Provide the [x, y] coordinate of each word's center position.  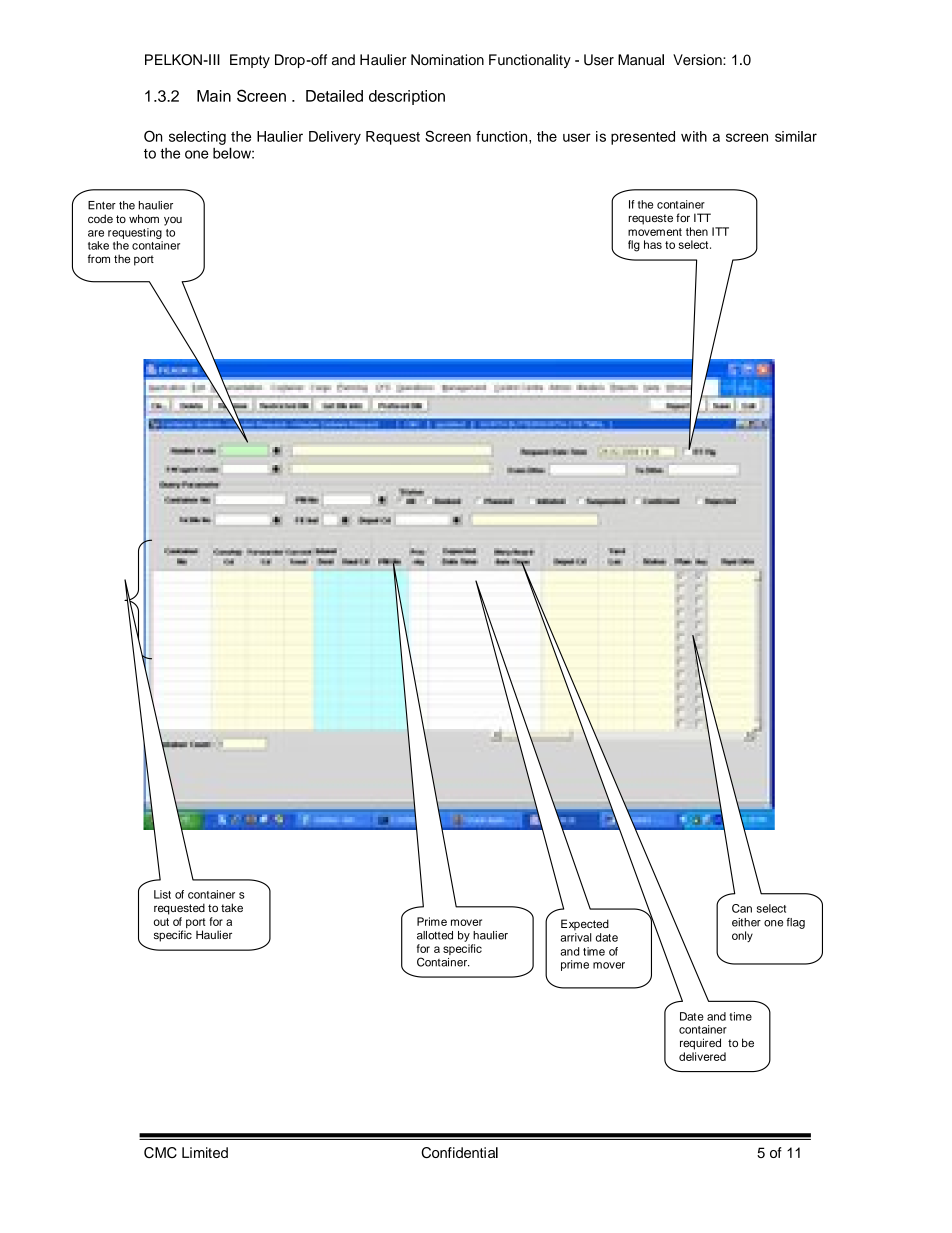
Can [742, 908]
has [653, 244]
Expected [585, 925]
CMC [160, 1152]
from [99, 258]
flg [634, 246]
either [746, 922]
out [161, 922]
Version [698, 60]
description [407, 97]
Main [214, 96]
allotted [435, 935]
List [162, 894]
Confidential [459, 1152]
